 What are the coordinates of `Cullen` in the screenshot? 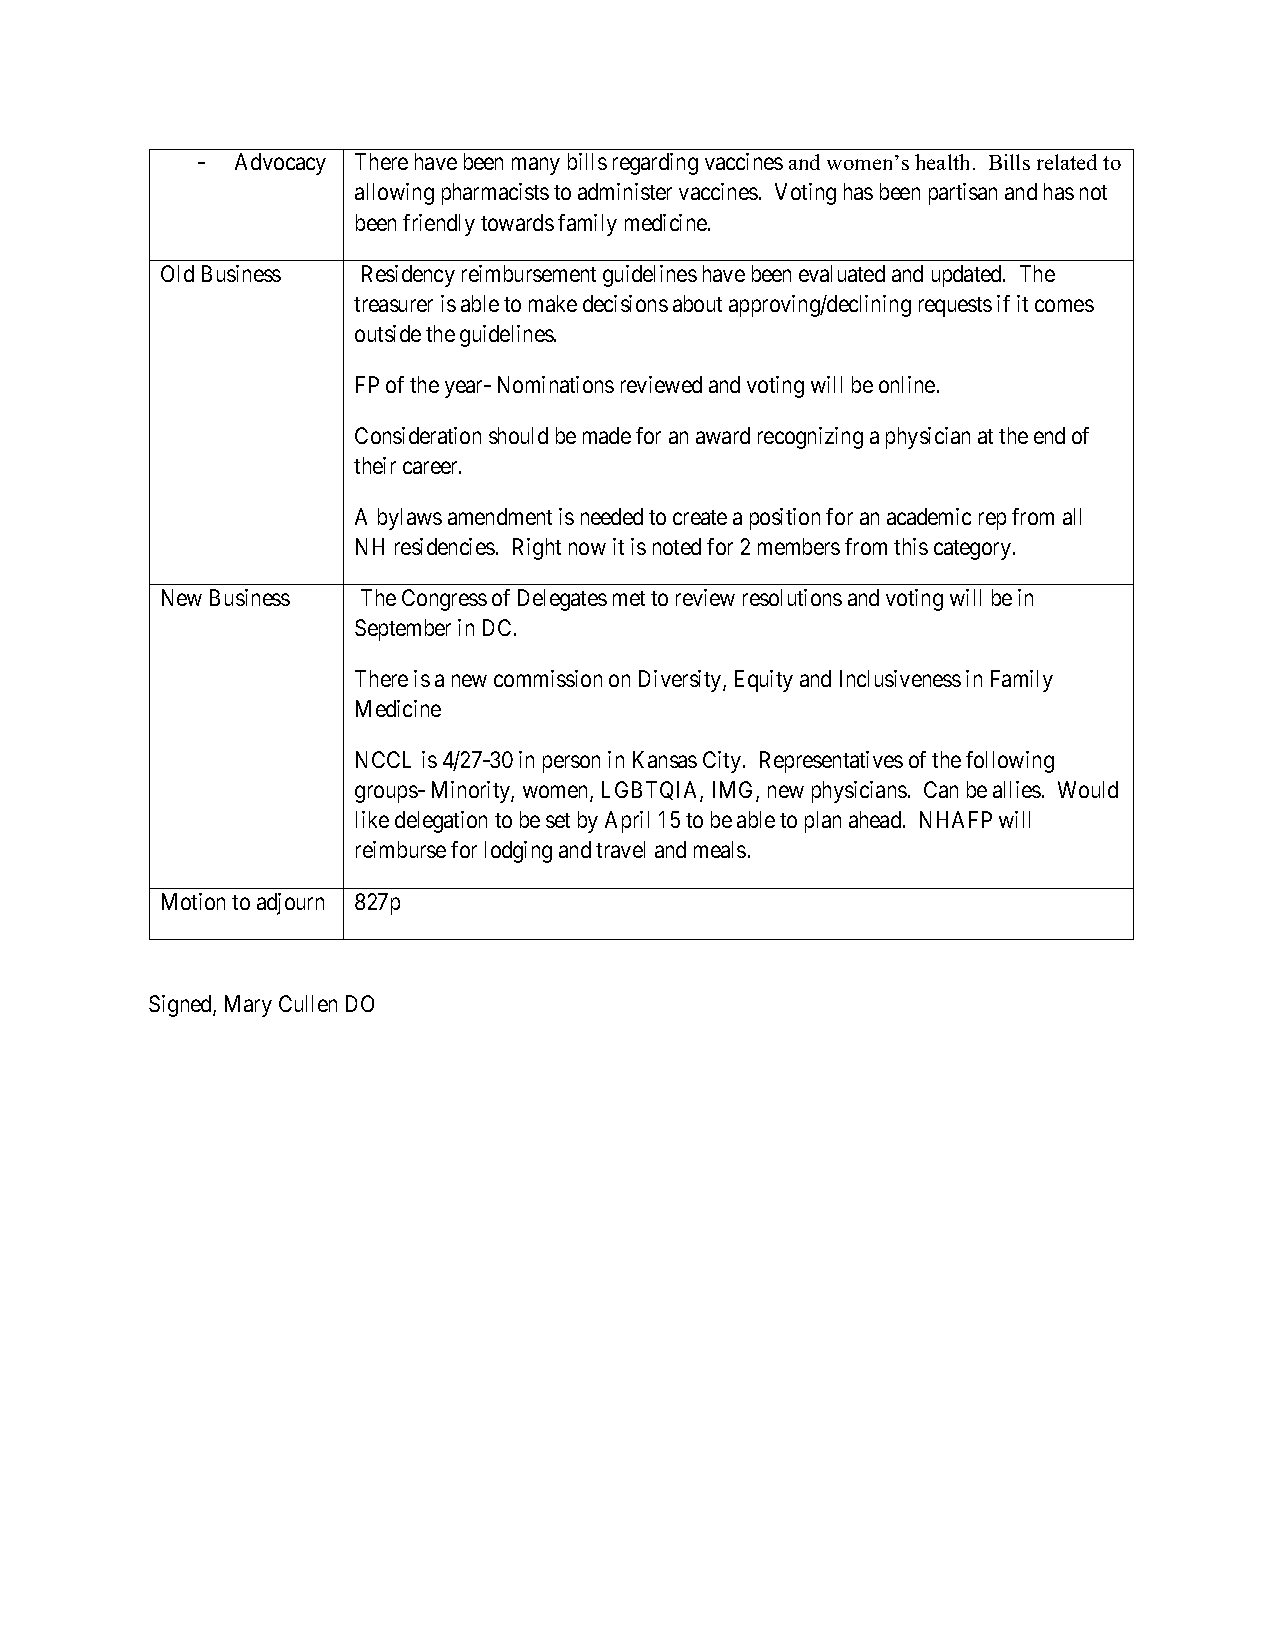 It's located at (308, 1003).
